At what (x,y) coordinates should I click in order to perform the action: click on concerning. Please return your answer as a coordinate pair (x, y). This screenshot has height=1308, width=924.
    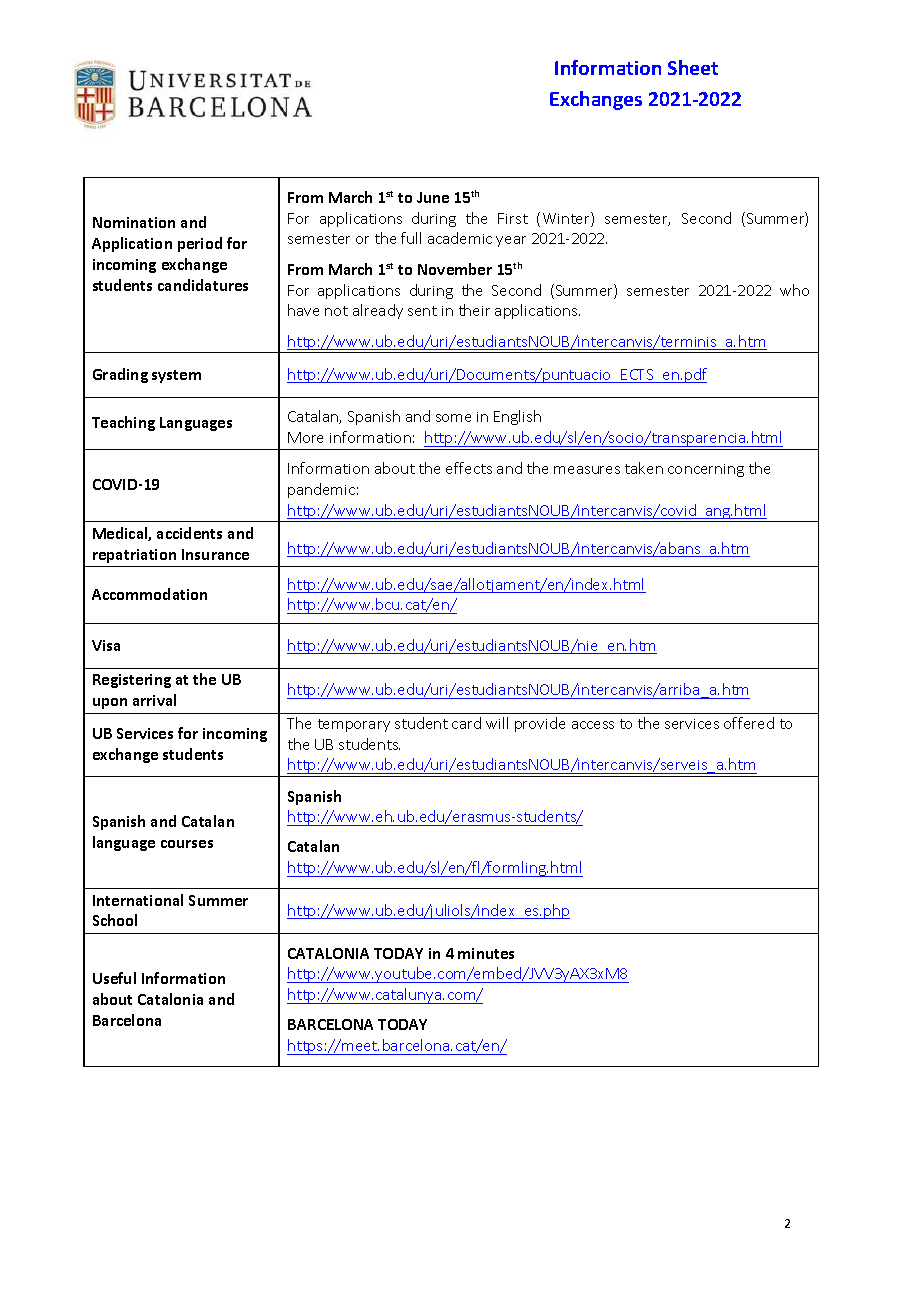
    Looking at the image, I should click on (706, 470).
